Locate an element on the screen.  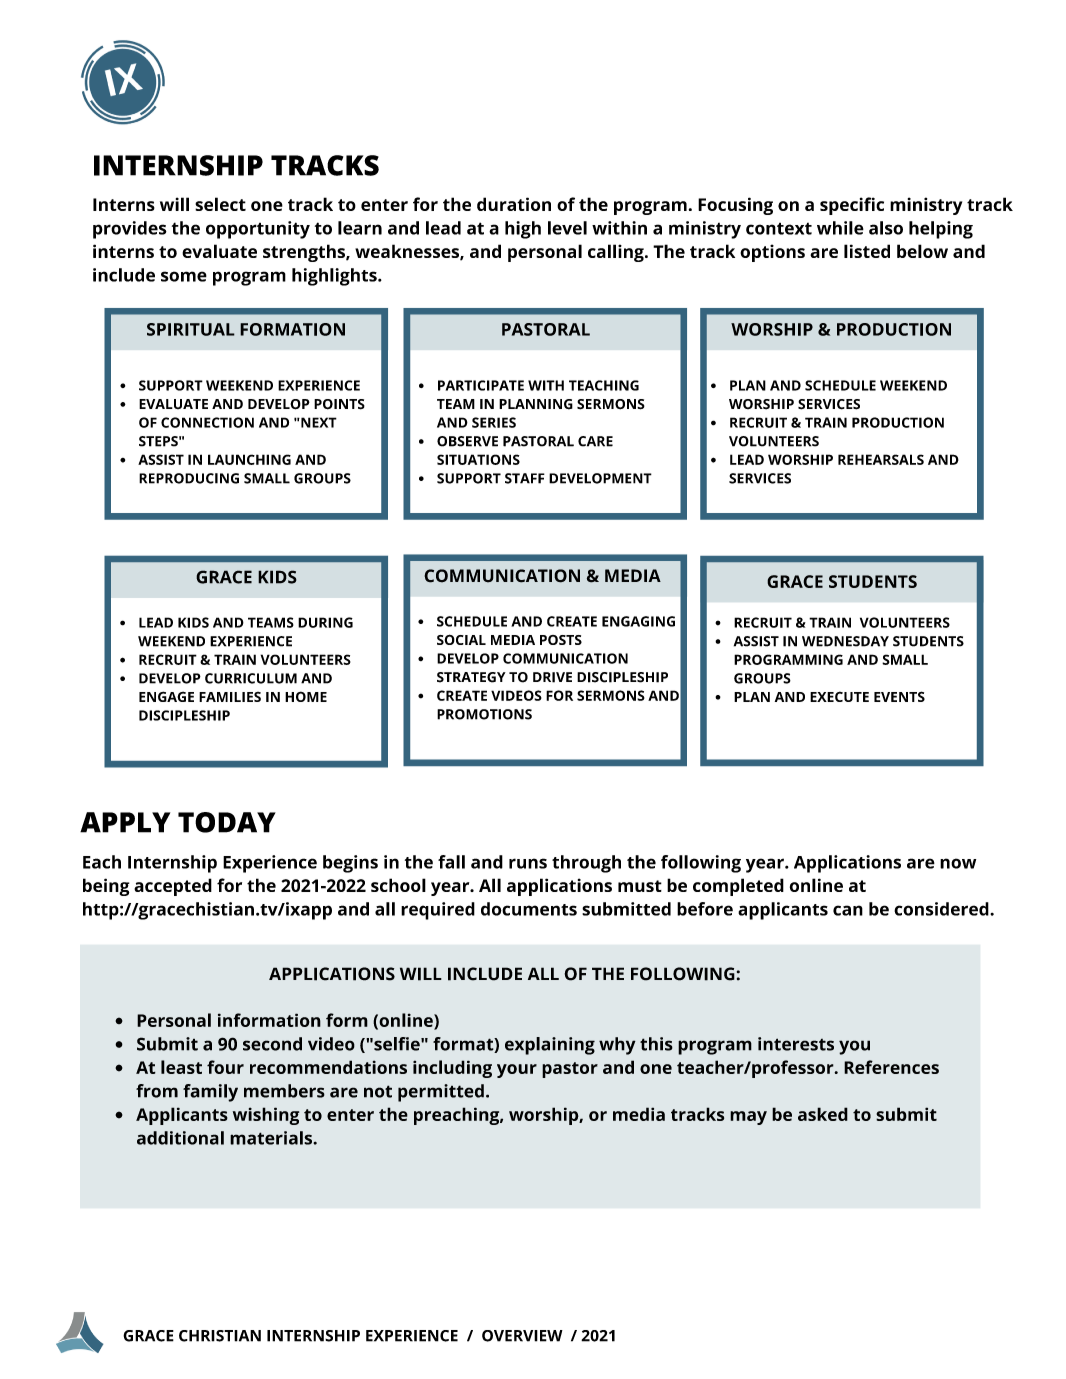
level is located at coordinates (567, 228).
